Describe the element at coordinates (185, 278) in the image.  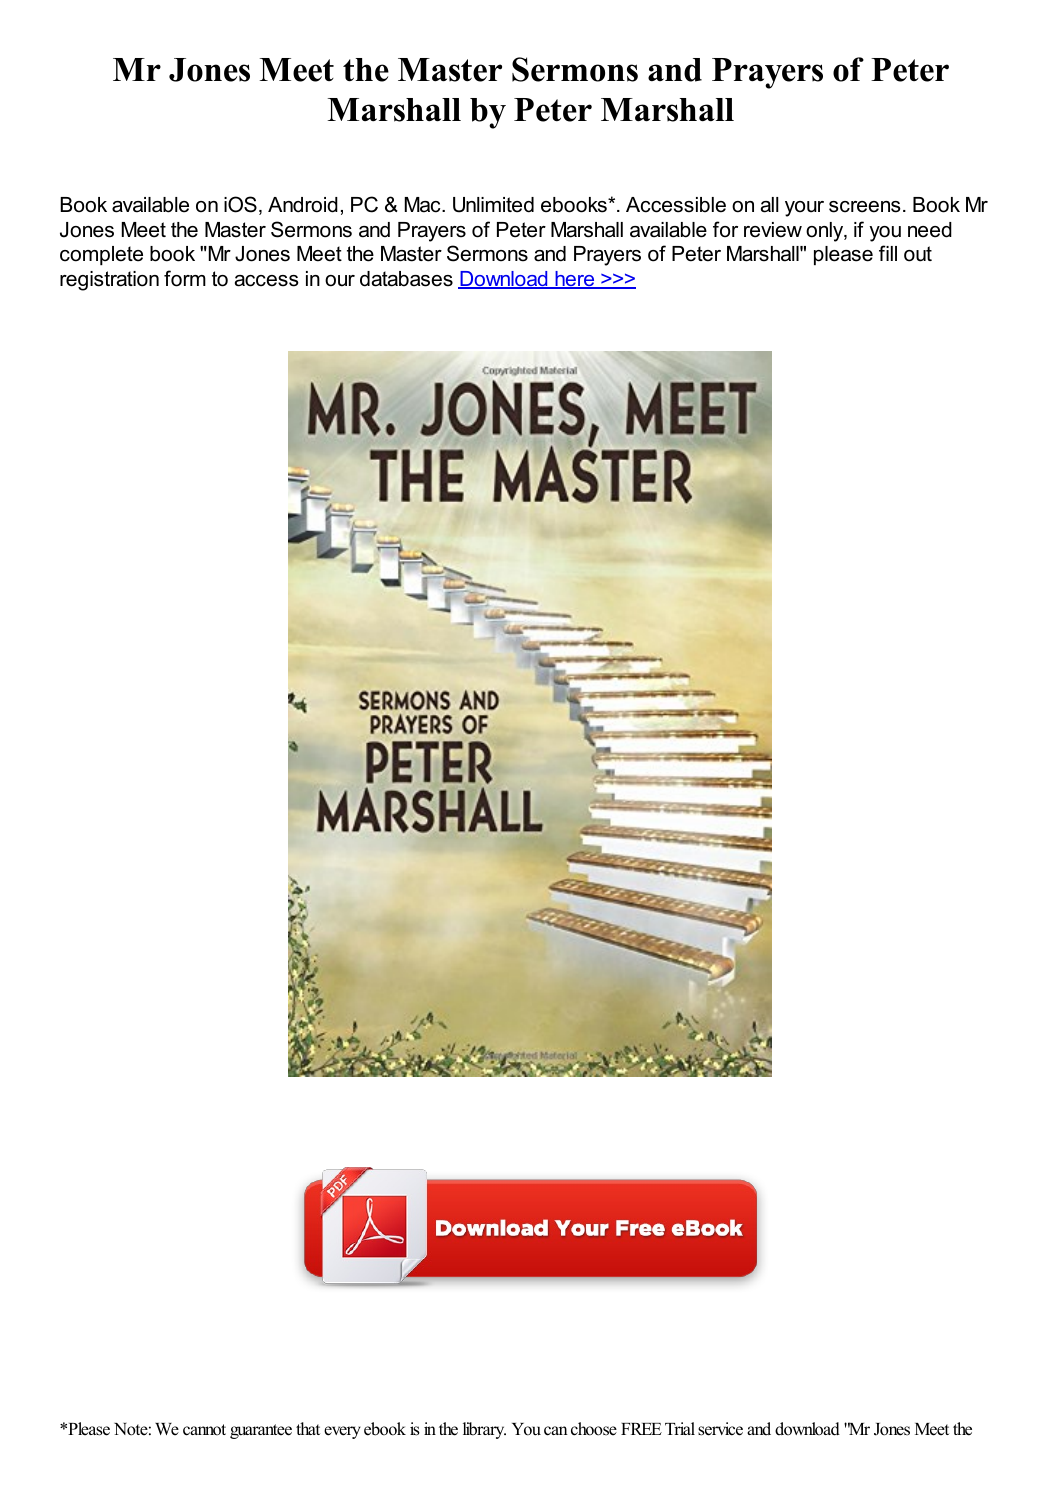
I see `form` at that location.
